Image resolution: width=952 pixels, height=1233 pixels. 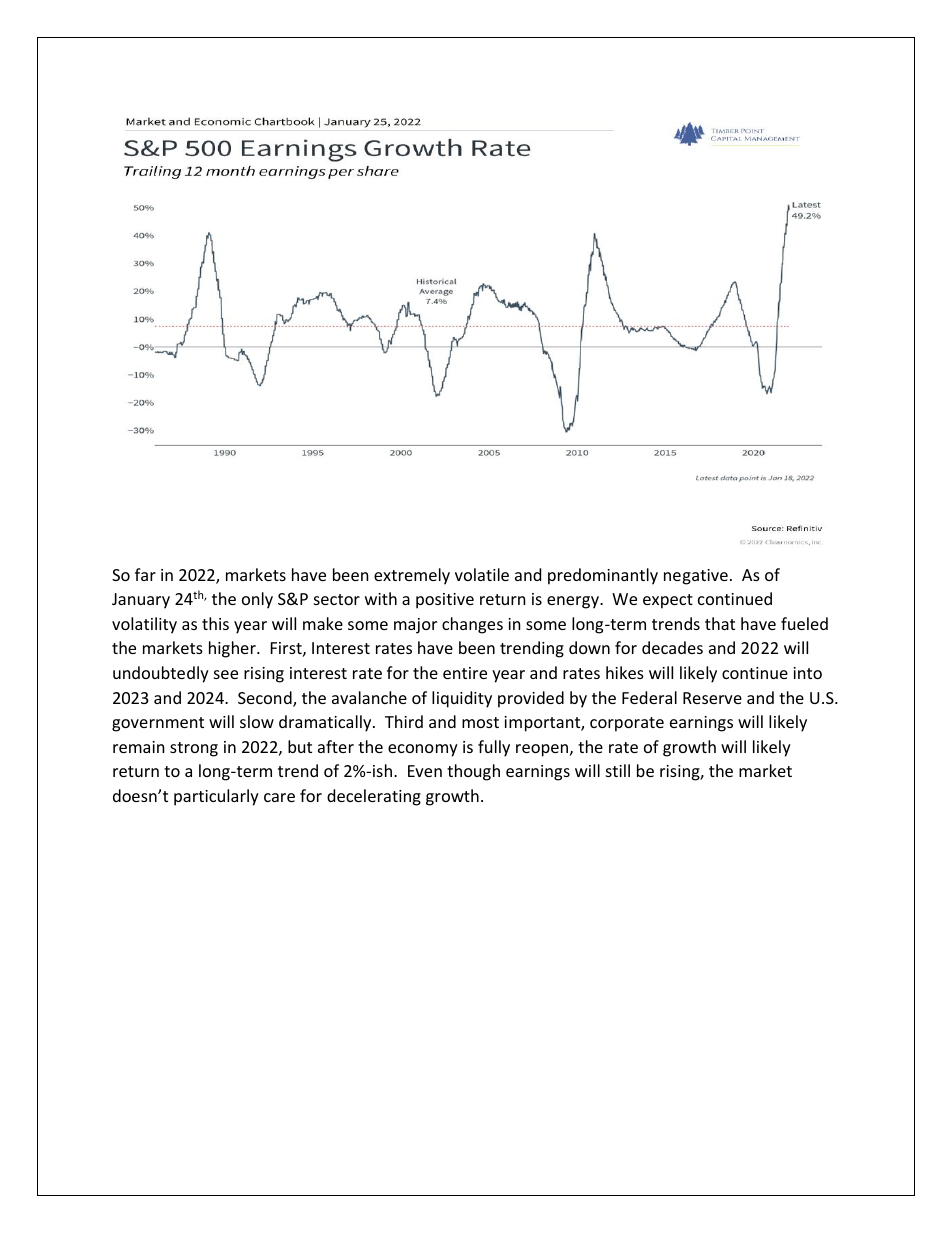 What do you see at coordinates (374, 797) in the screenshot?
I see `decelerating` at bounding box center [374, 797].
